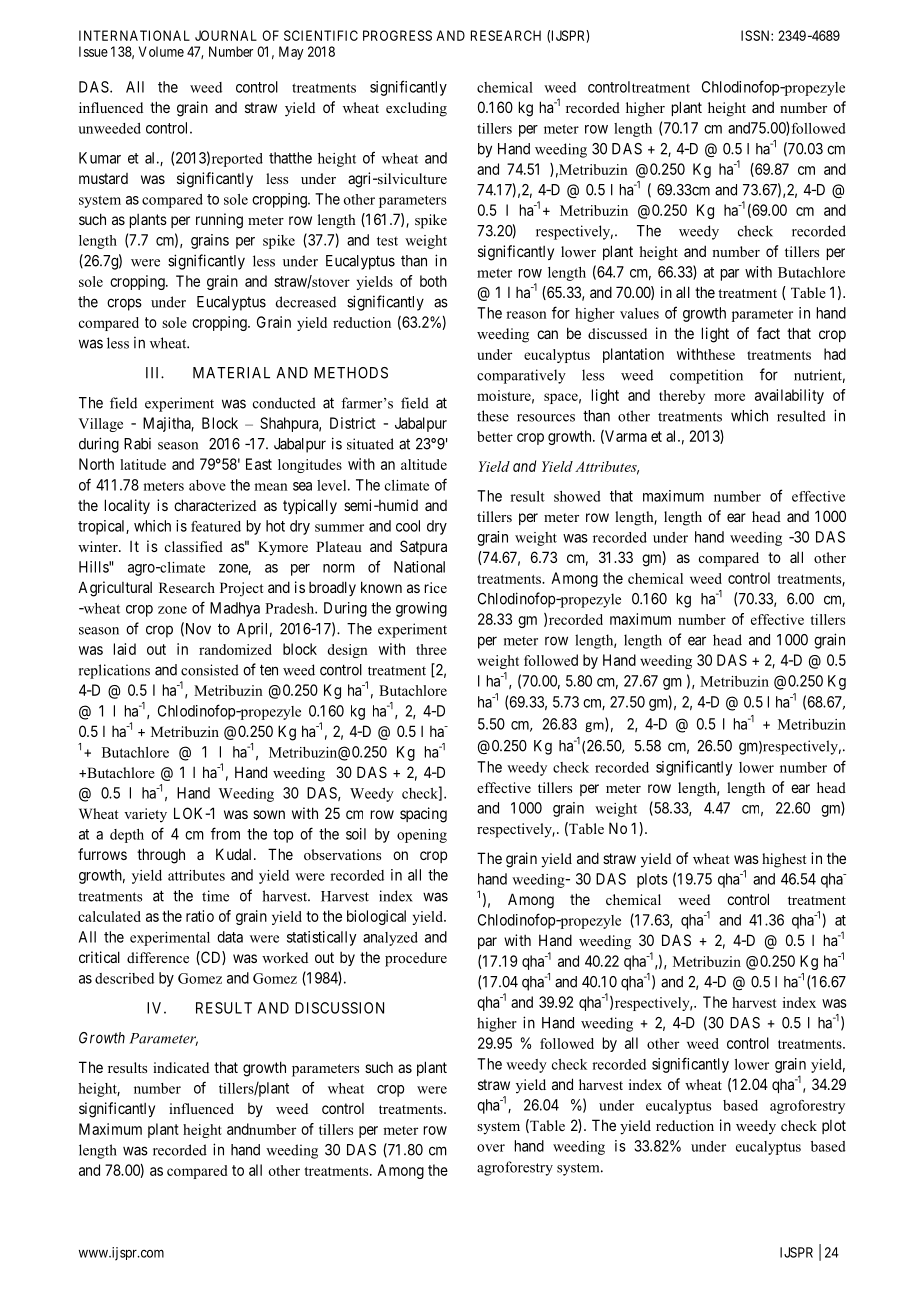 The height and width of the document is (1308, 924). What do you see at coordinates (421, 609) in the document?
I see `growing` at bounding box center [421, 609].
